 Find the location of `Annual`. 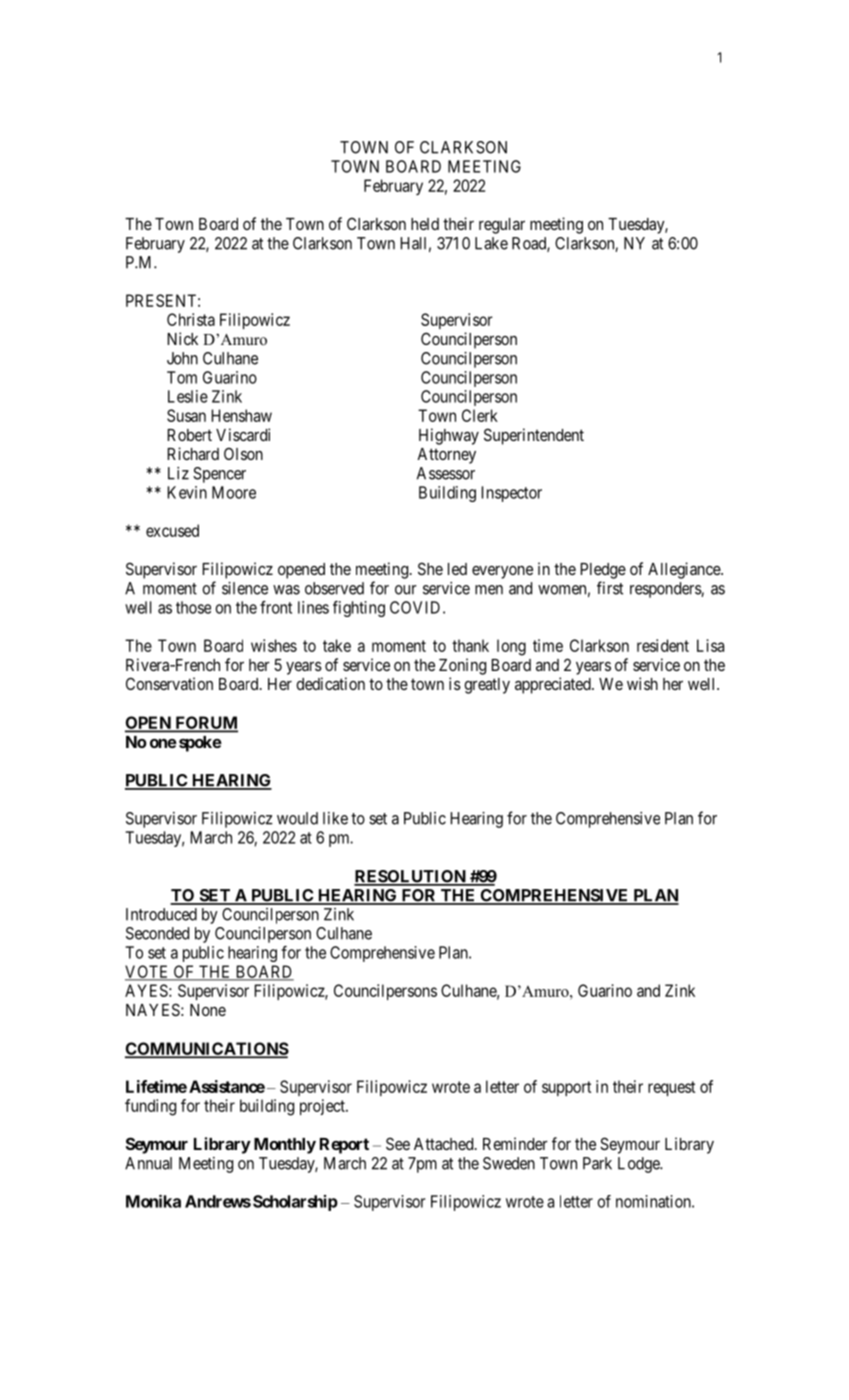

Annual is located at coordinates (148, 1163).
